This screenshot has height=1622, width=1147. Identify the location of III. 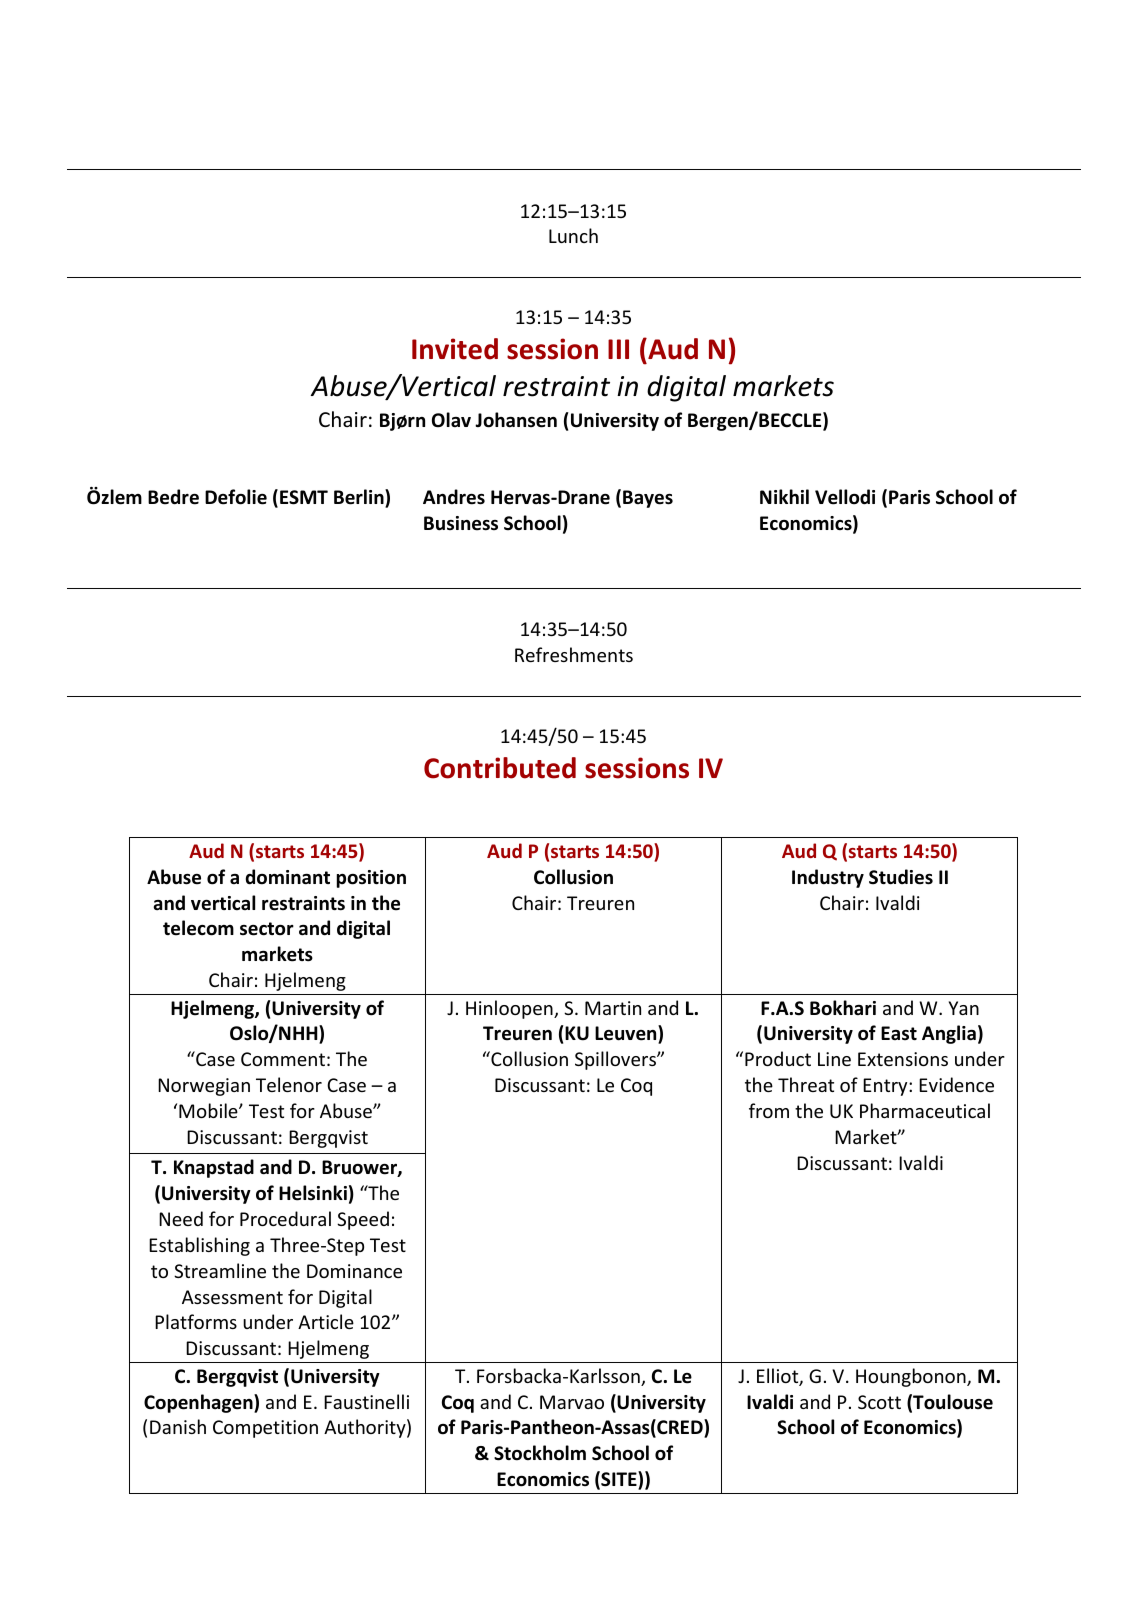
(618, 349).
